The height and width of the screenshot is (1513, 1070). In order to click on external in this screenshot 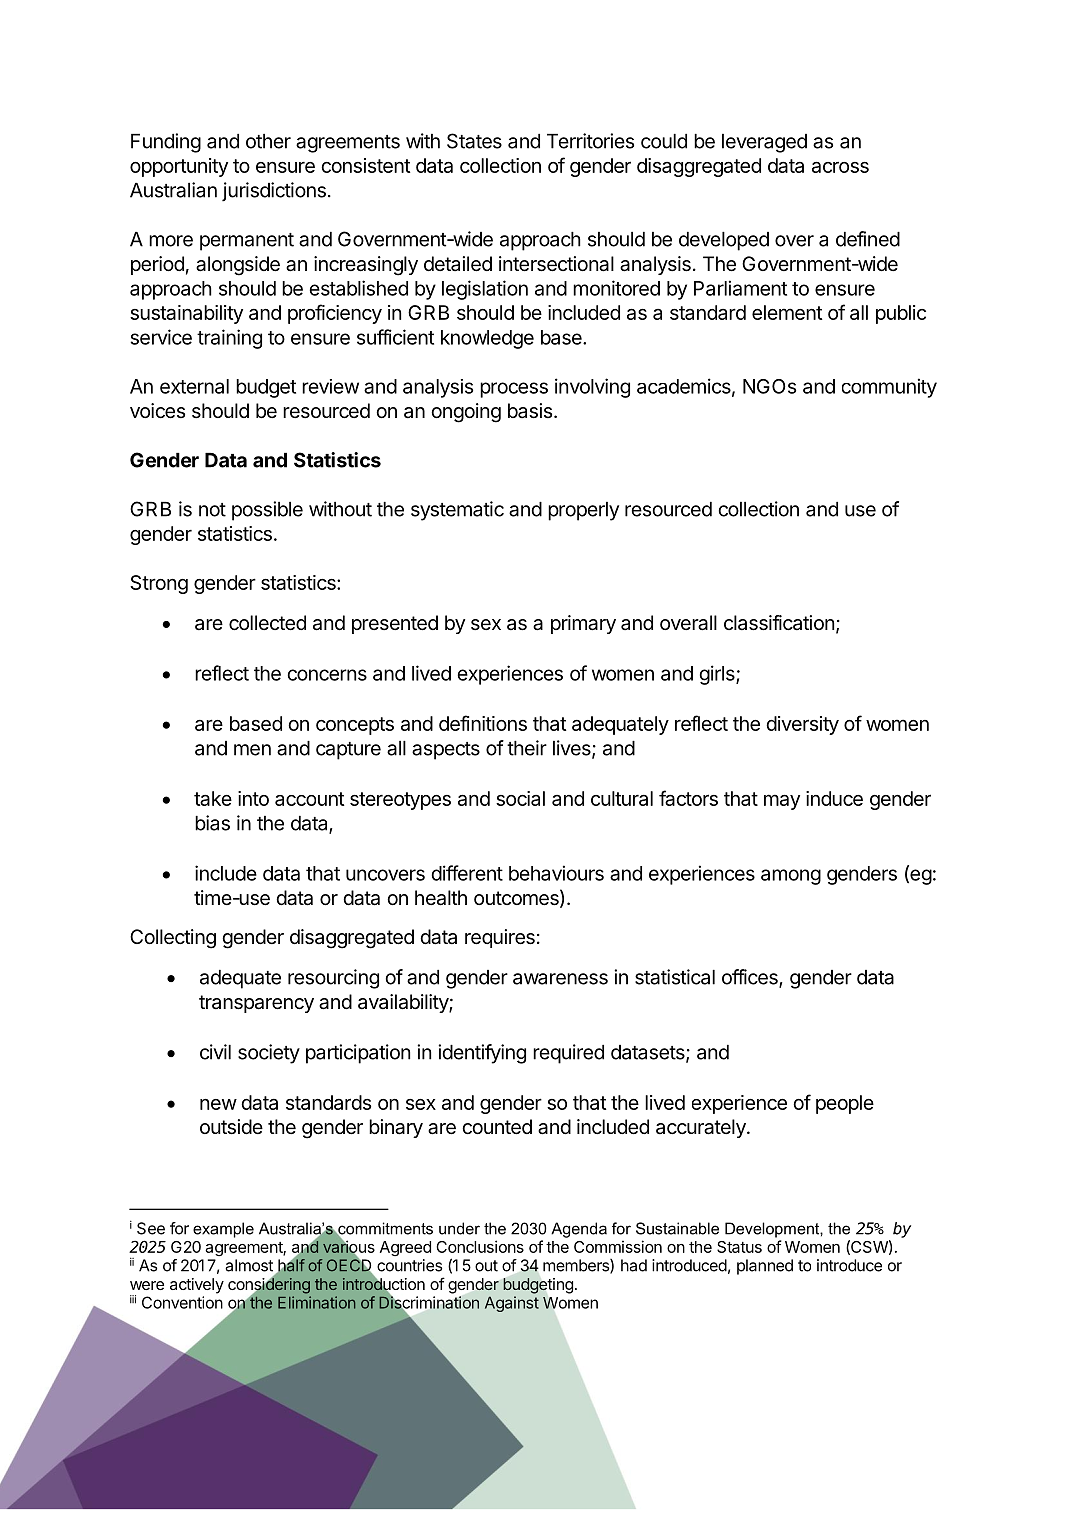, I will do `click(194, 386)`.
